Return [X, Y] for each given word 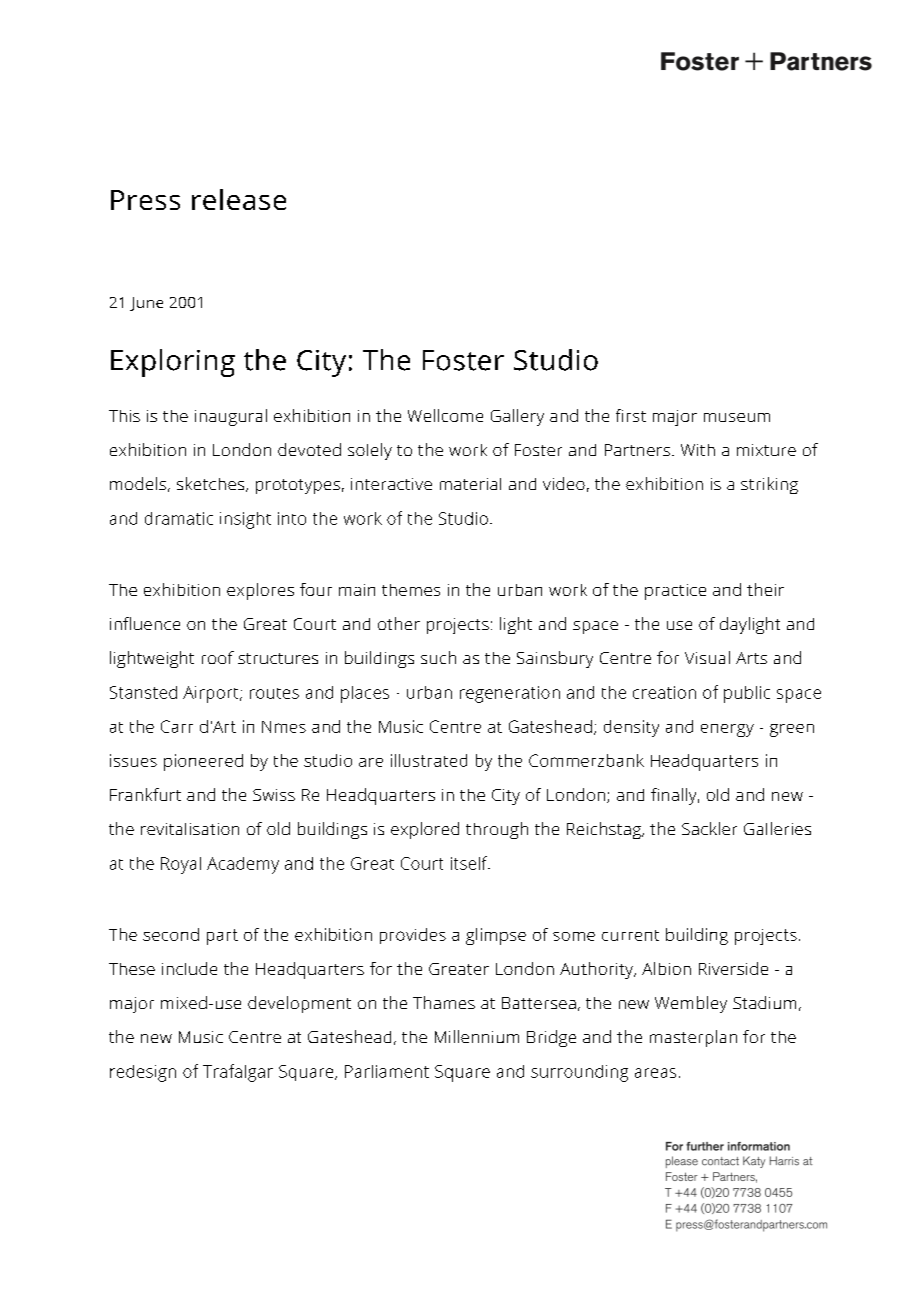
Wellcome [445, 415]
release [239, 199]
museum [737, 417]
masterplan [693, 1038]
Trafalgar [238, 1073]
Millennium [477, 1036]
